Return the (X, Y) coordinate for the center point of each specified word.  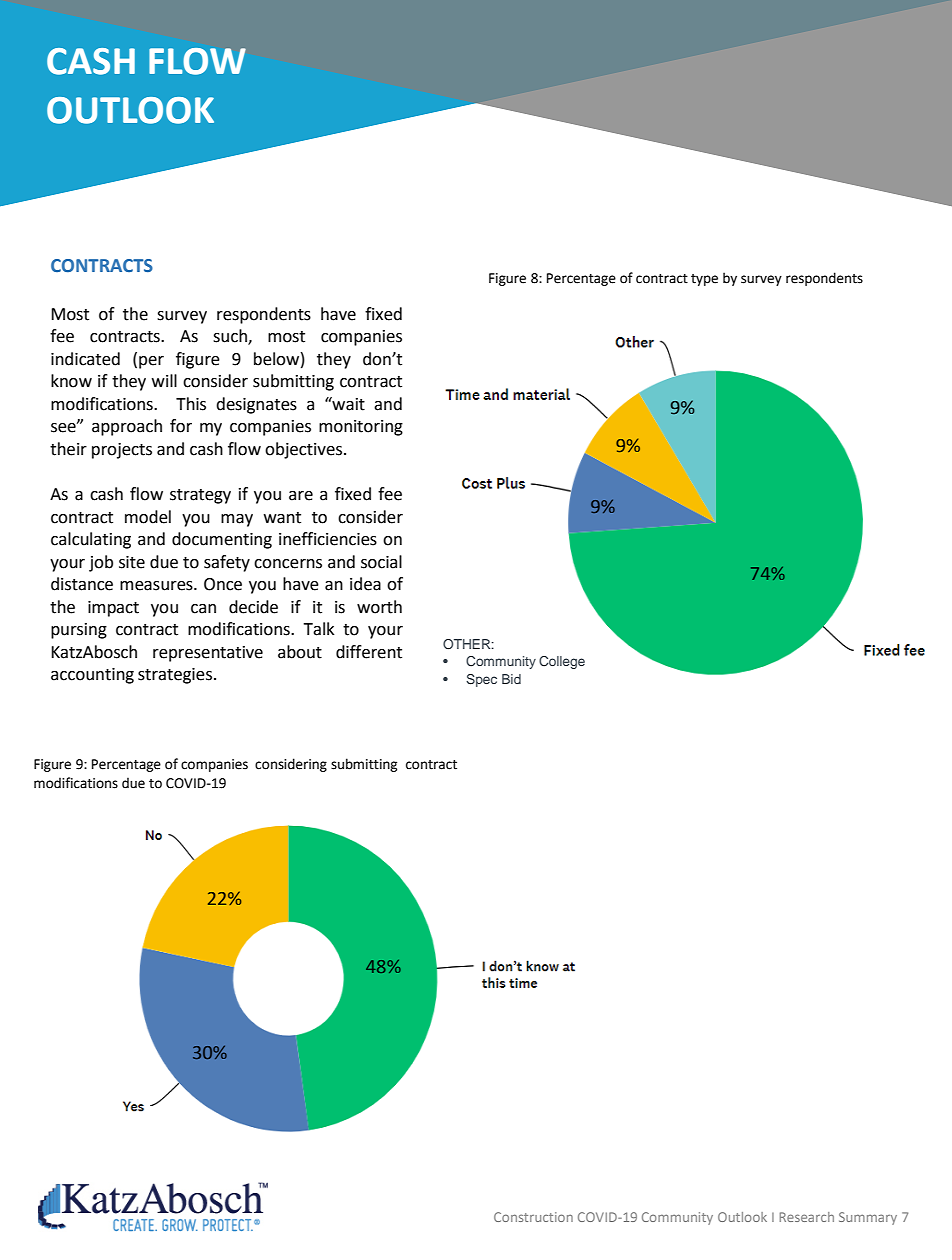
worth (379, 607)
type (704, 280)
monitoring (361, 428)
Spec (481, 680)
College (562, 662)
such (231, 337)
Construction (533, 1217)
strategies (175, 676)
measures (157, 586)
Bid (511, 679)
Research (806, 1217)
